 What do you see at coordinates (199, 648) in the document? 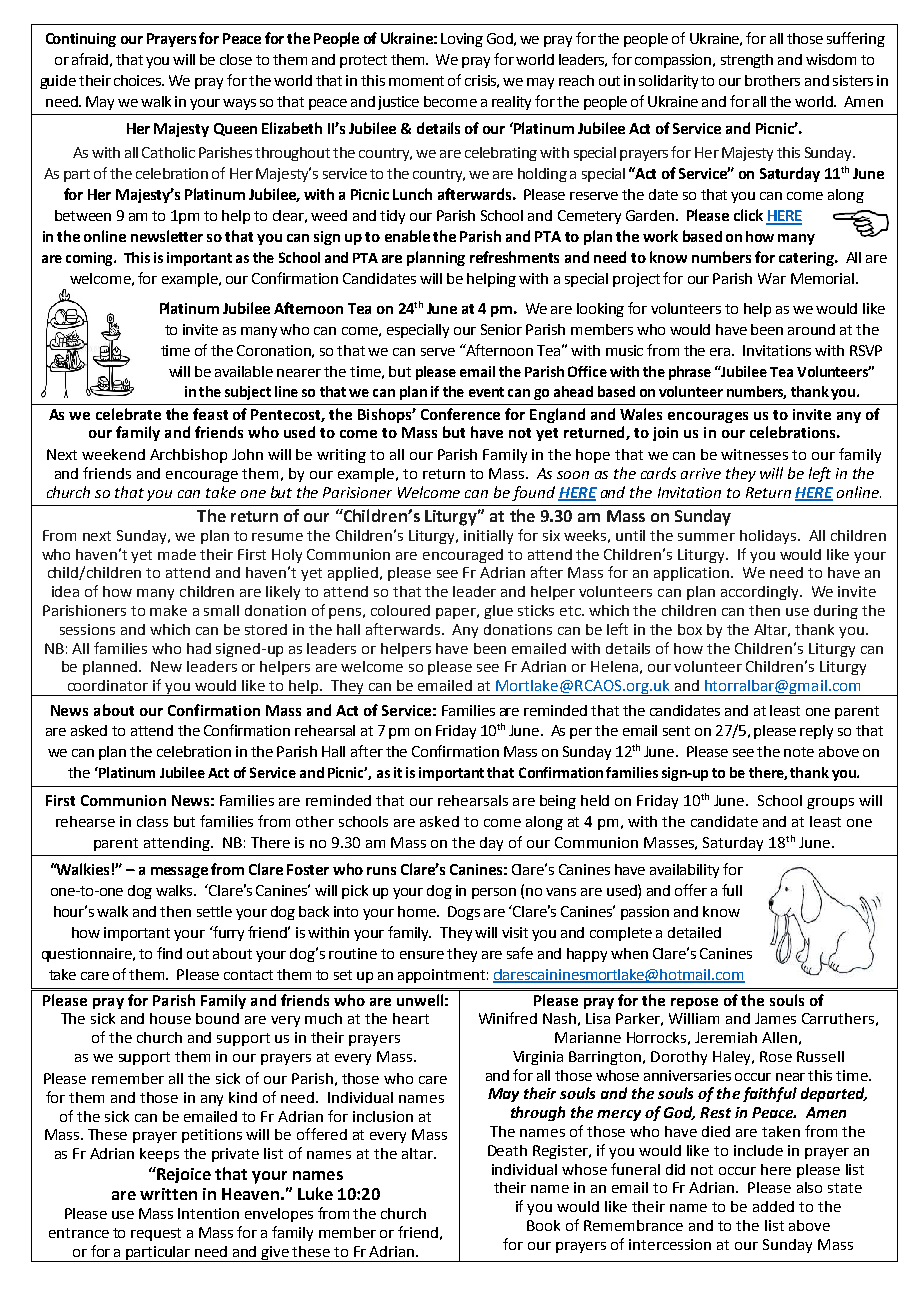
I see `had` at bounding box center [199, 648].
